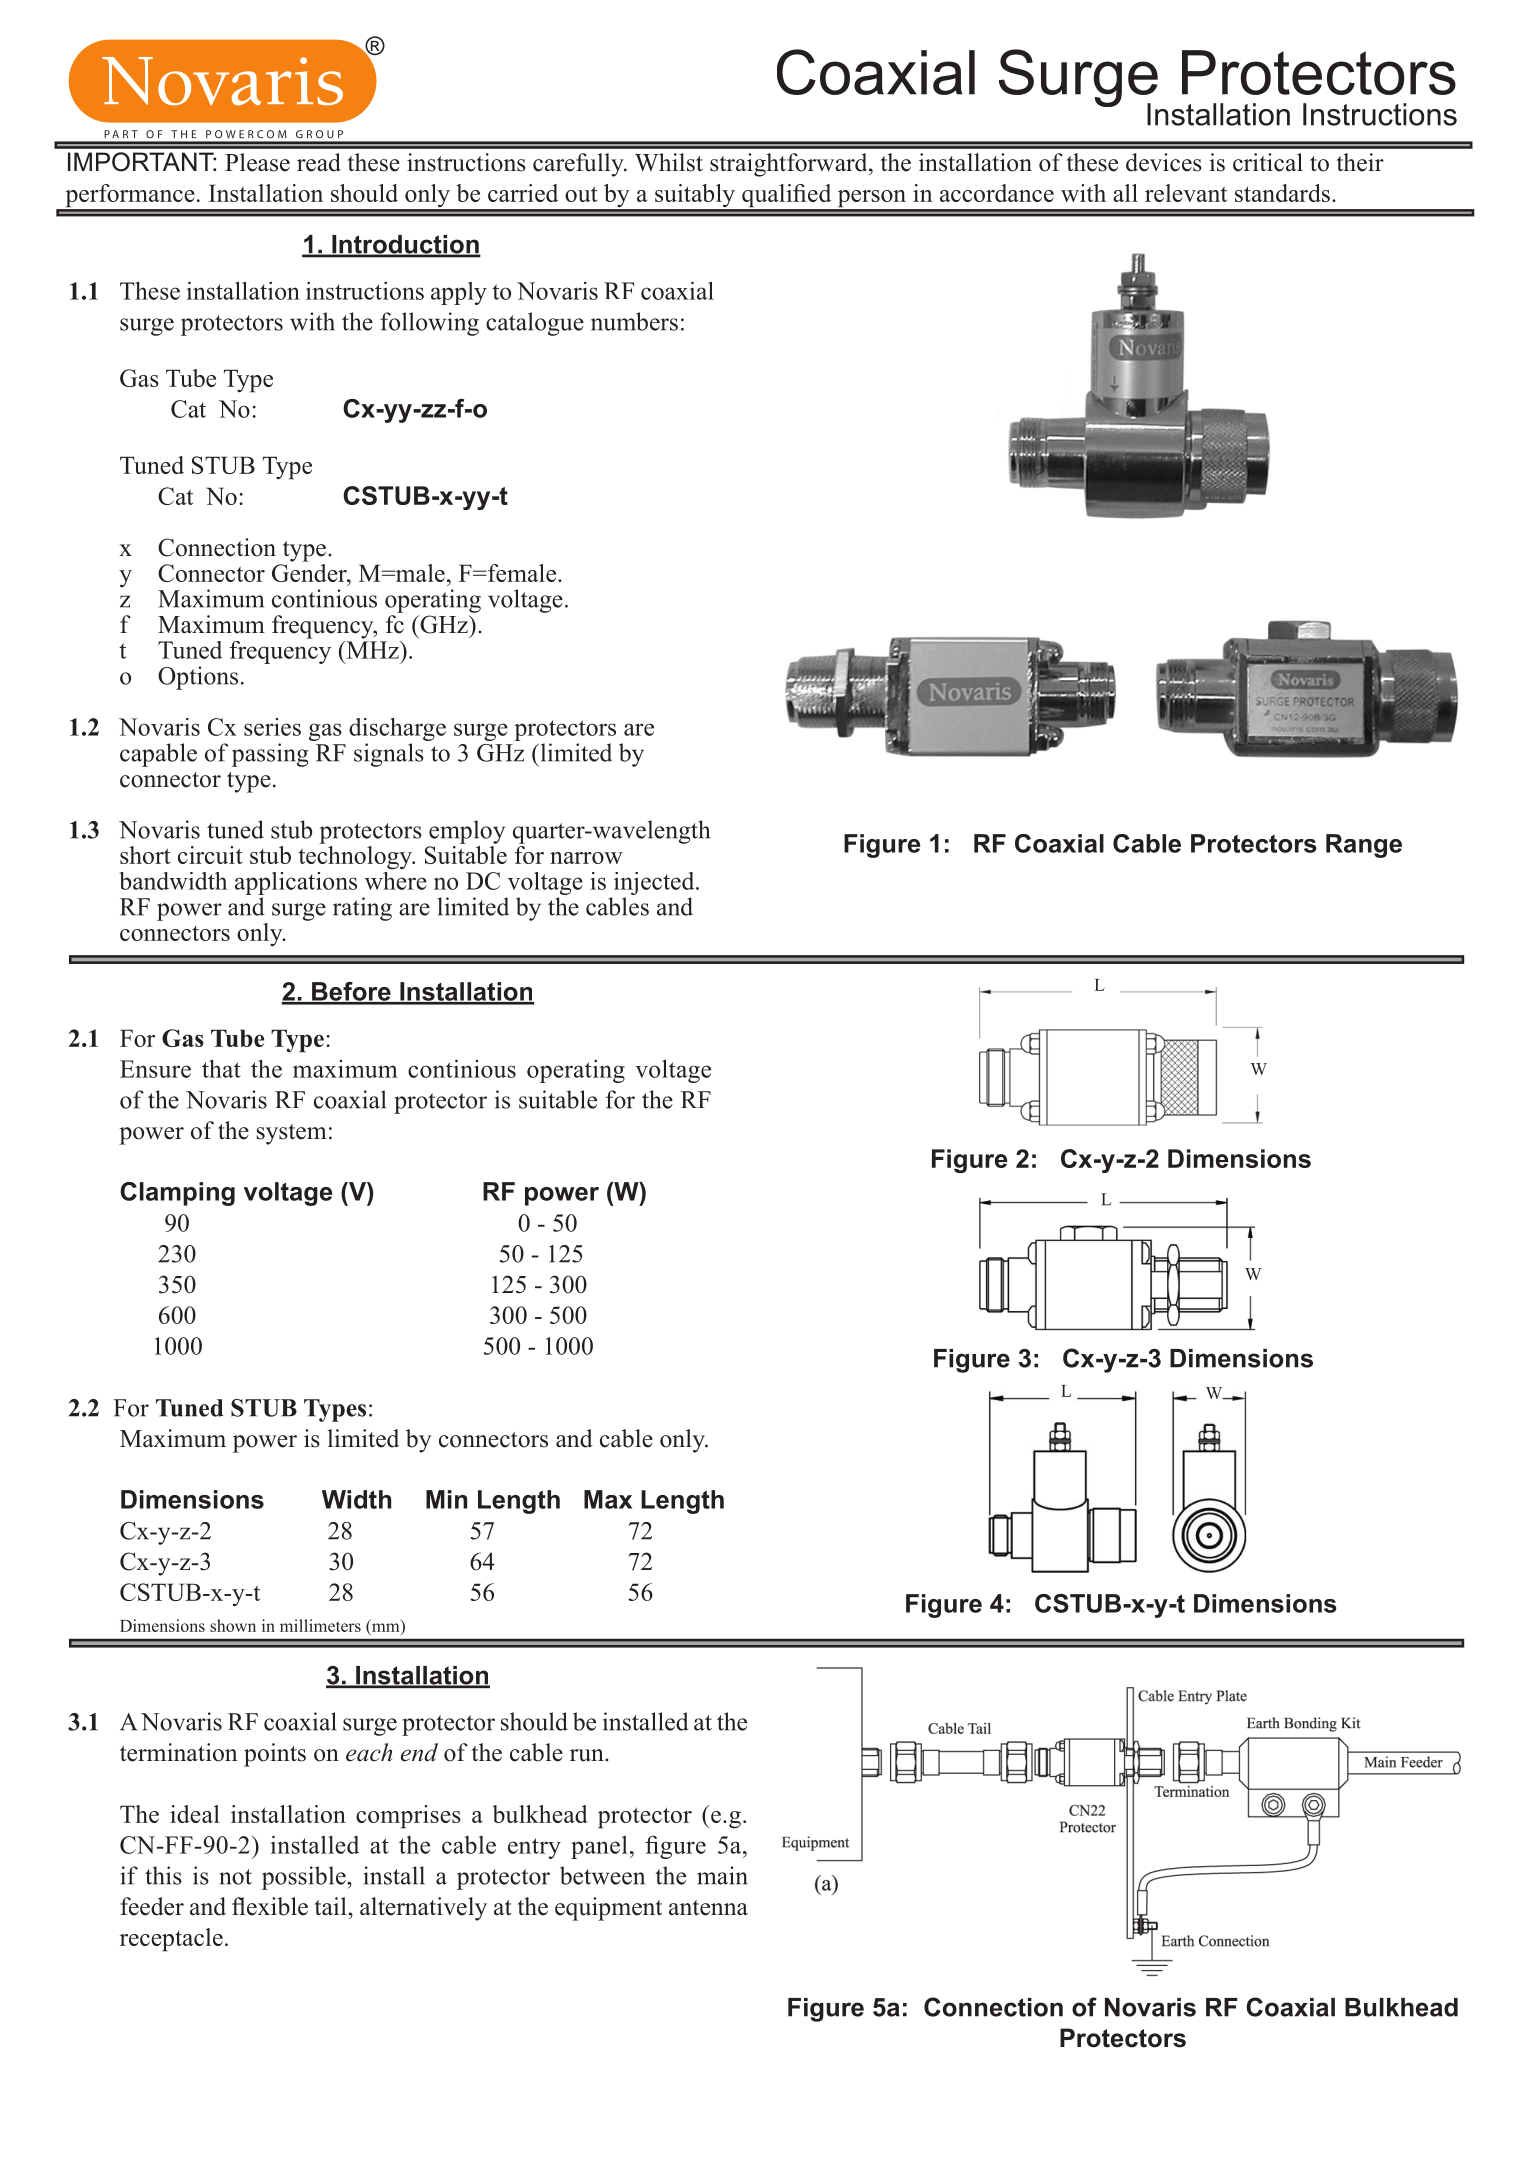 The height and width of the screenshot is (2160, 1527). I want to click on narrow, so click(586, 858).
